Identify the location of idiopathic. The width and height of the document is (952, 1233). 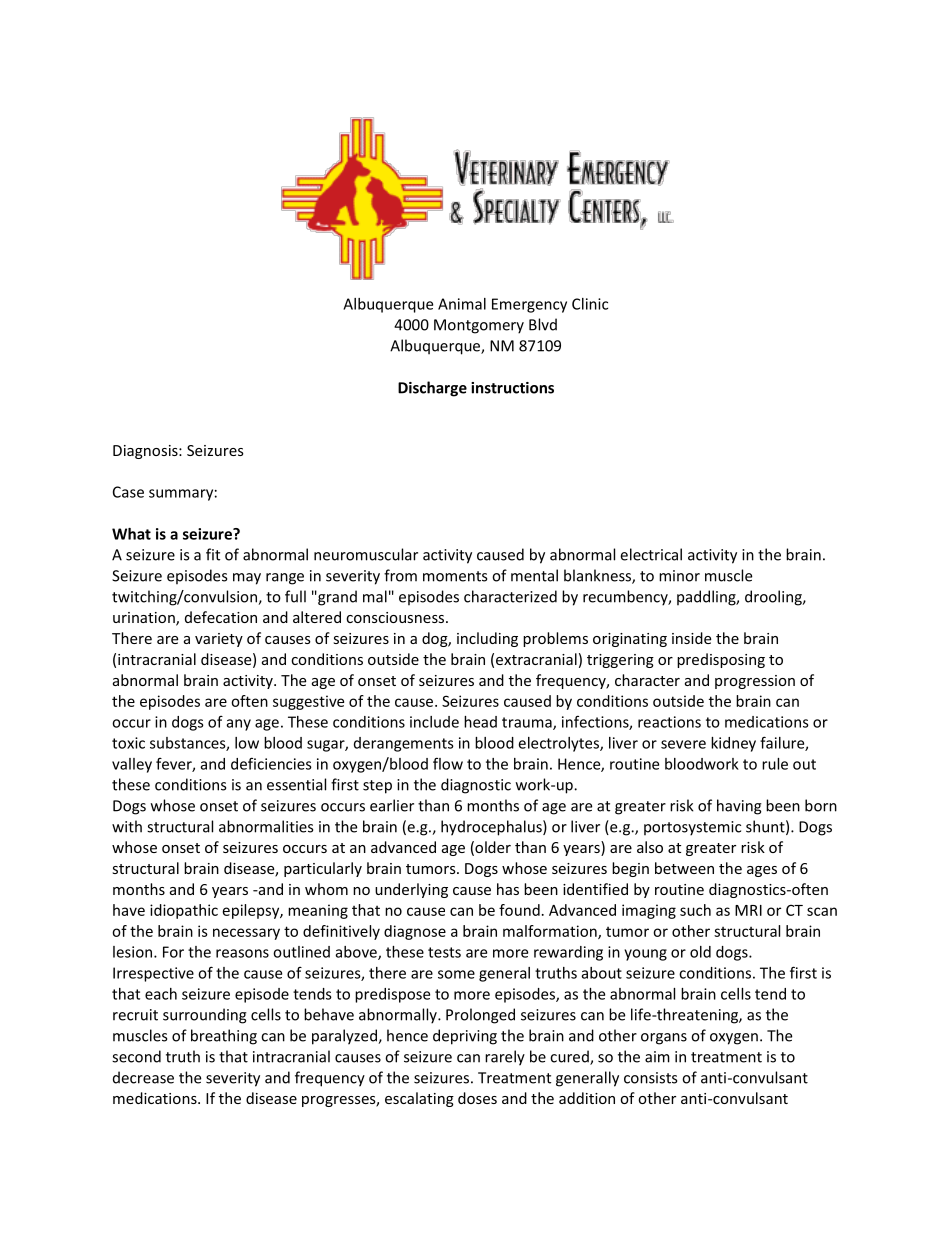
(184, 911).
